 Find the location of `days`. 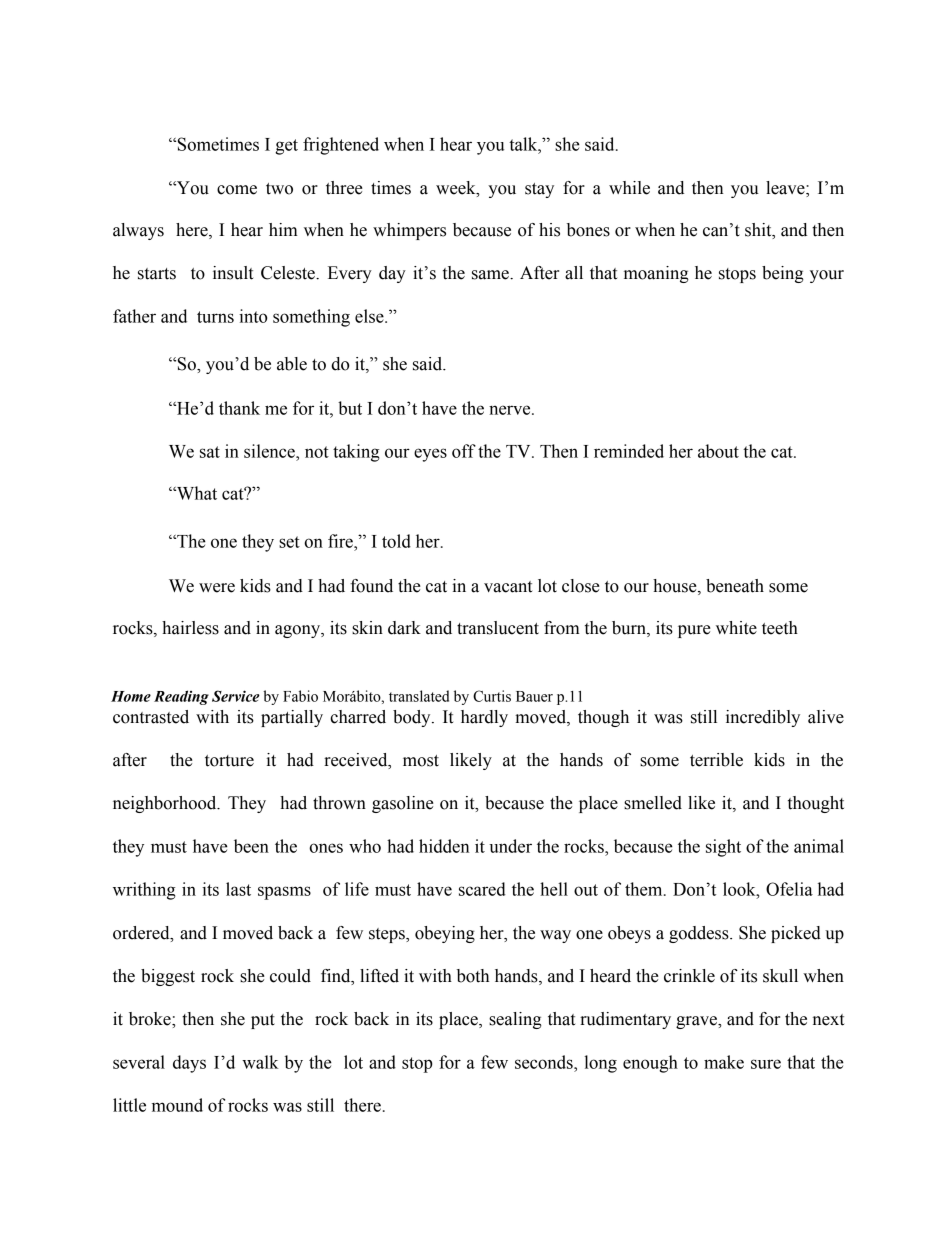

days is located at coordinates (189, 1064).
